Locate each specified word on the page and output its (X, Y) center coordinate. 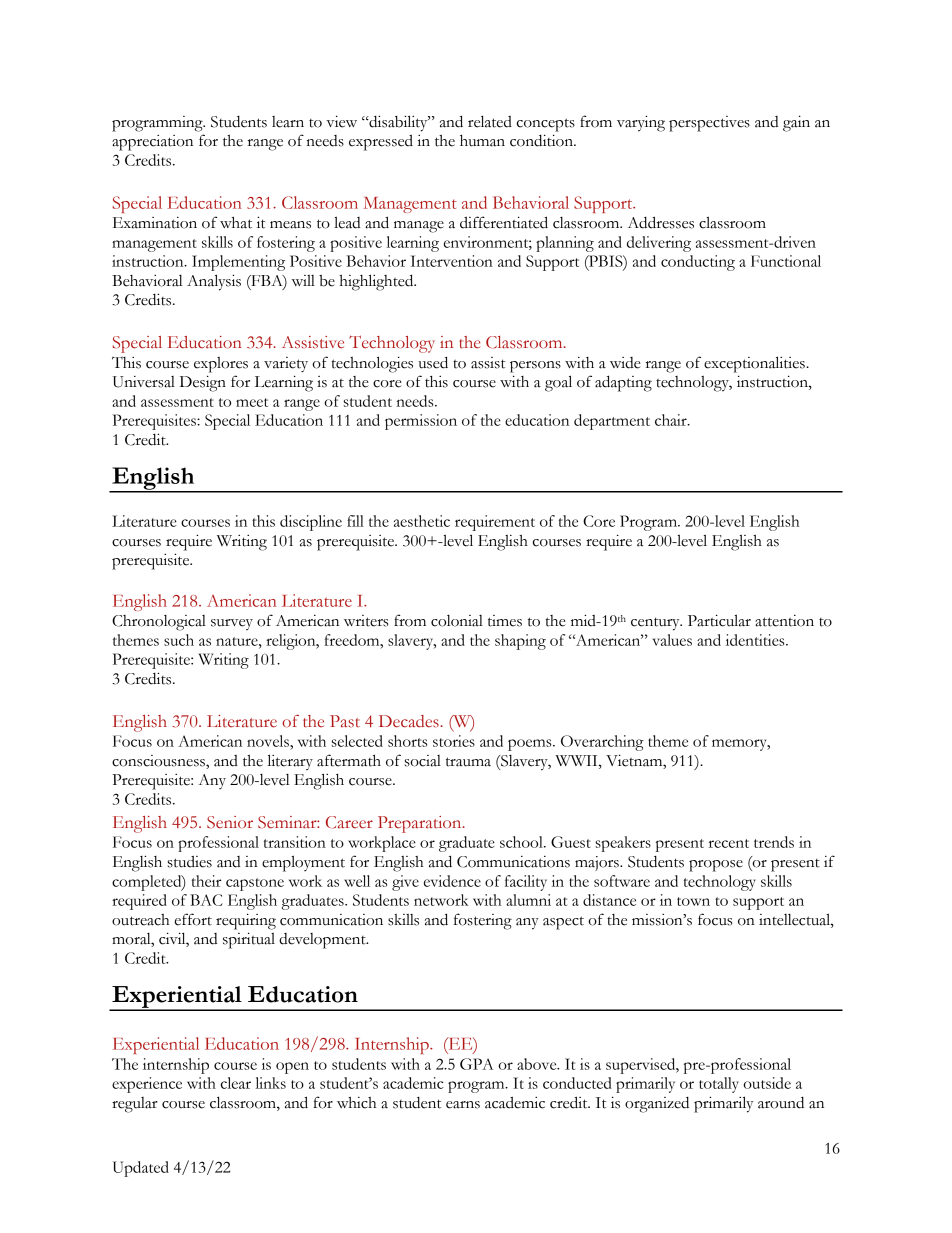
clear (236, 1083)
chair (672, 420)
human (482, 141)
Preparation (421, 824)
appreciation (152, 143)
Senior (230, 822)
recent (729, 843)
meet (252, 402)
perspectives (709, 124)
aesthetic (422, 521)
